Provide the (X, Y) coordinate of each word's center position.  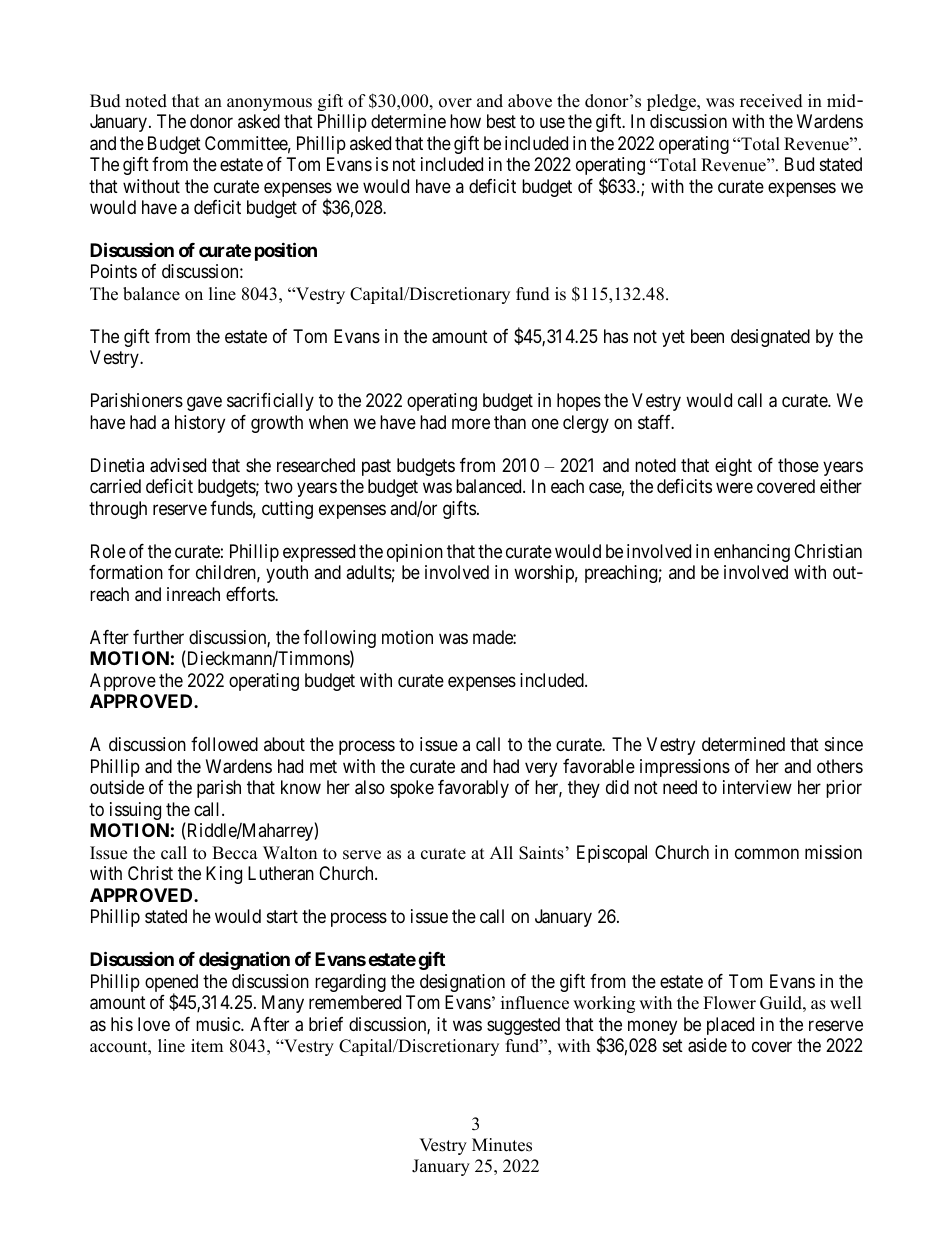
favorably (473, 789)
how (465, 121)
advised (178, 465)
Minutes (502, 1145)
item (207, 1046)
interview (757, 787)
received (771, 101)
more (471, 423)
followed (224, 744)
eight (733, 467)
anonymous (269, 104)
